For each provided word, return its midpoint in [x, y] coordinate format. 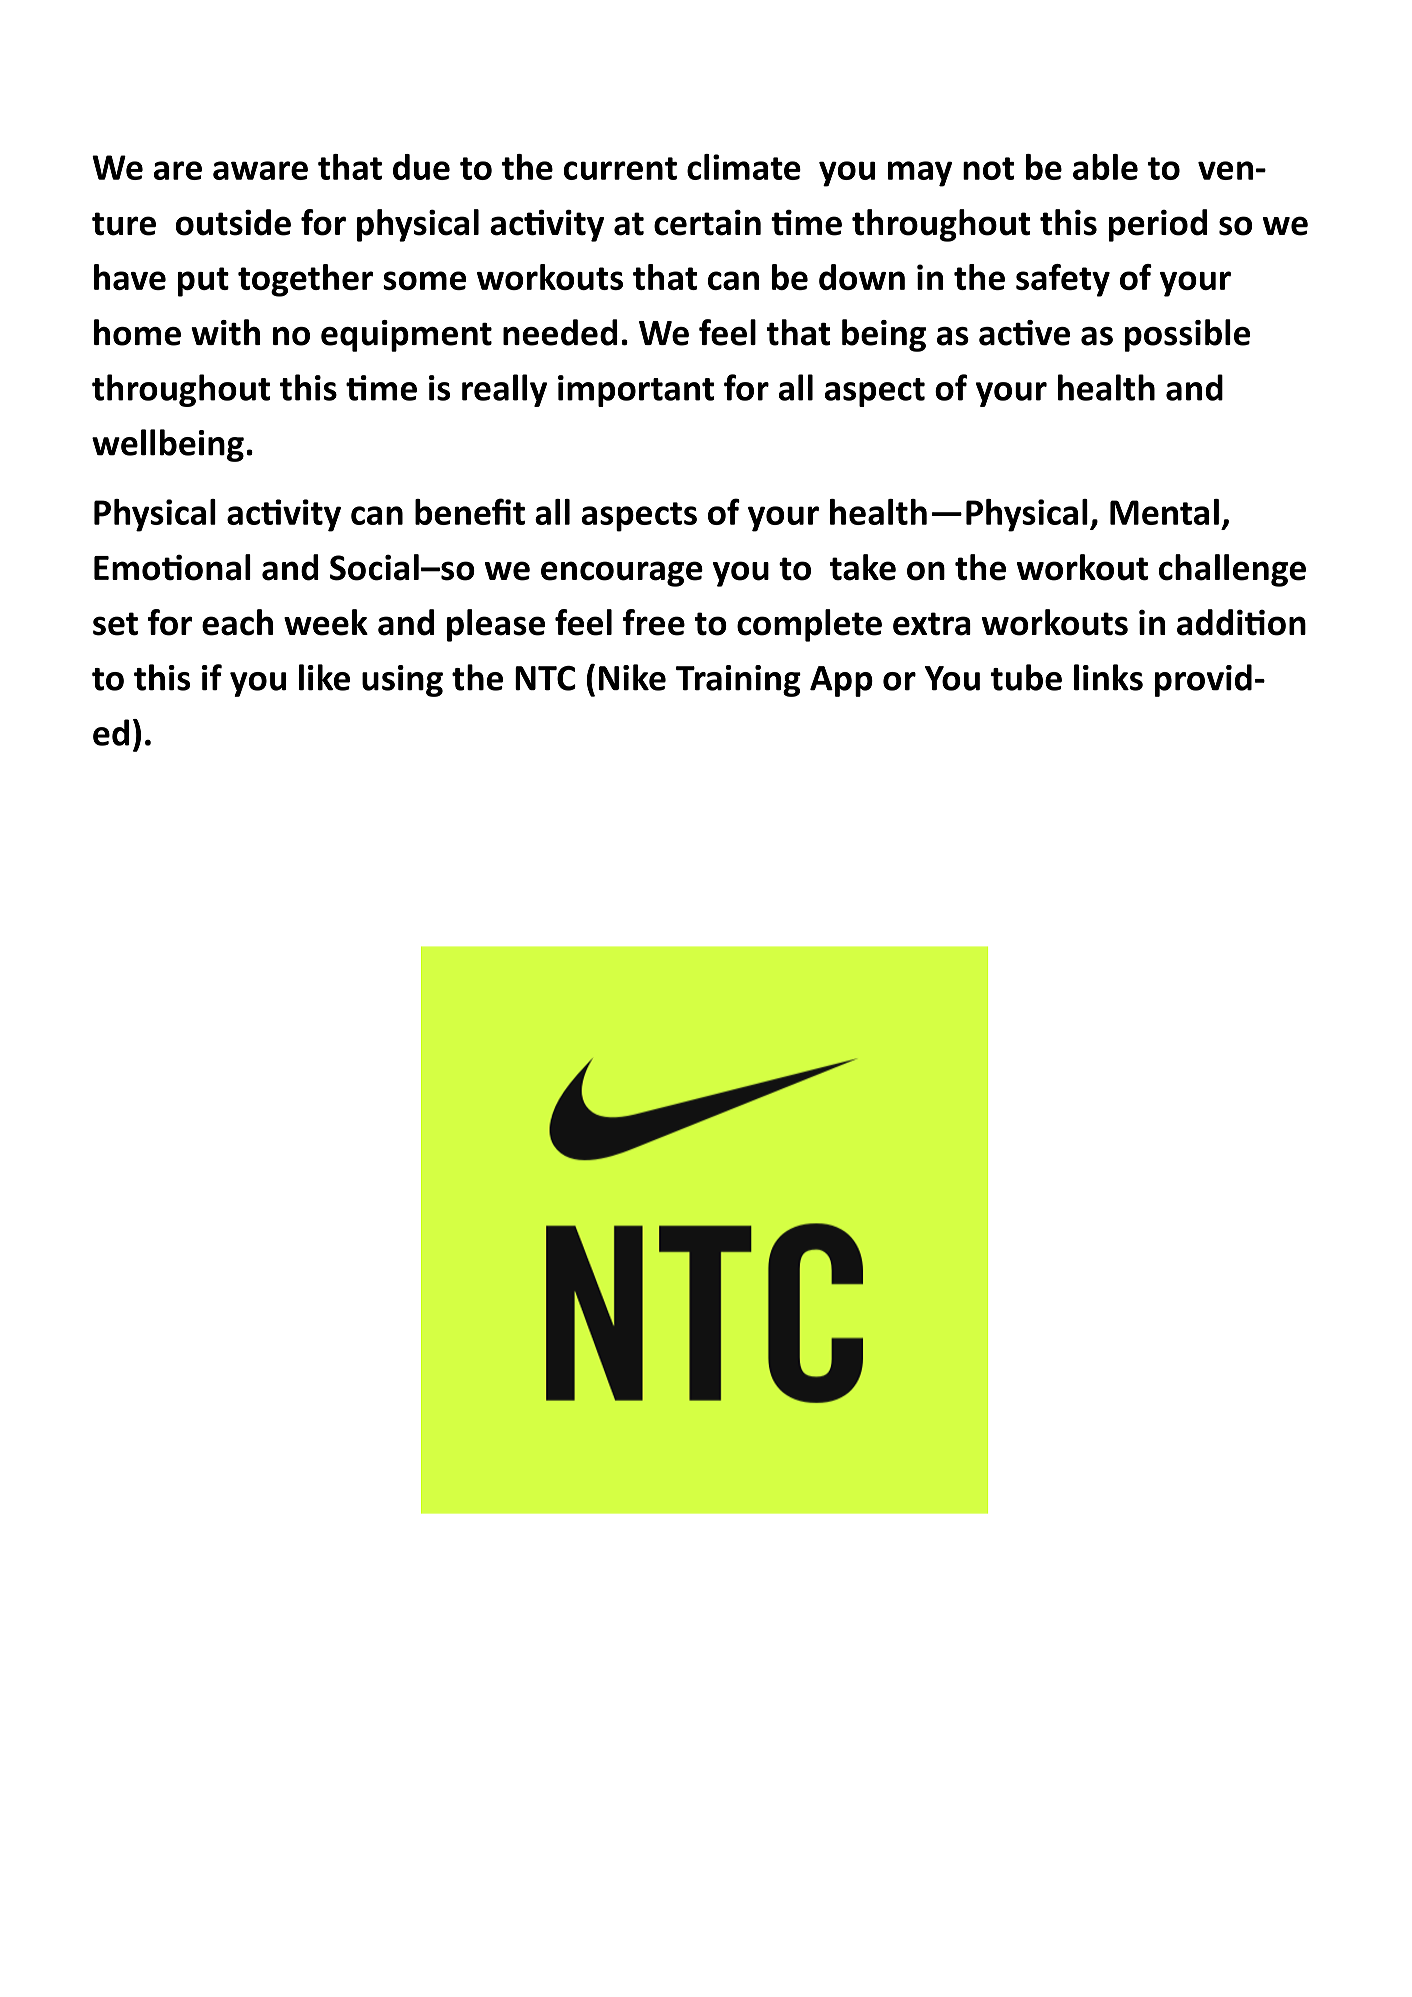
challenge [1232, 570]
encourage [622, 574]
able [1105, 167]
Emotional [172, 567]
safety [1063, 280]
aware [260, 170]
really [504, 390]
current [620, 168]
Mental [1164, 512]
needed [560, 332]
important [636, 391]
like [324, 677]
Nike [632, 677]
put [203, 282]
